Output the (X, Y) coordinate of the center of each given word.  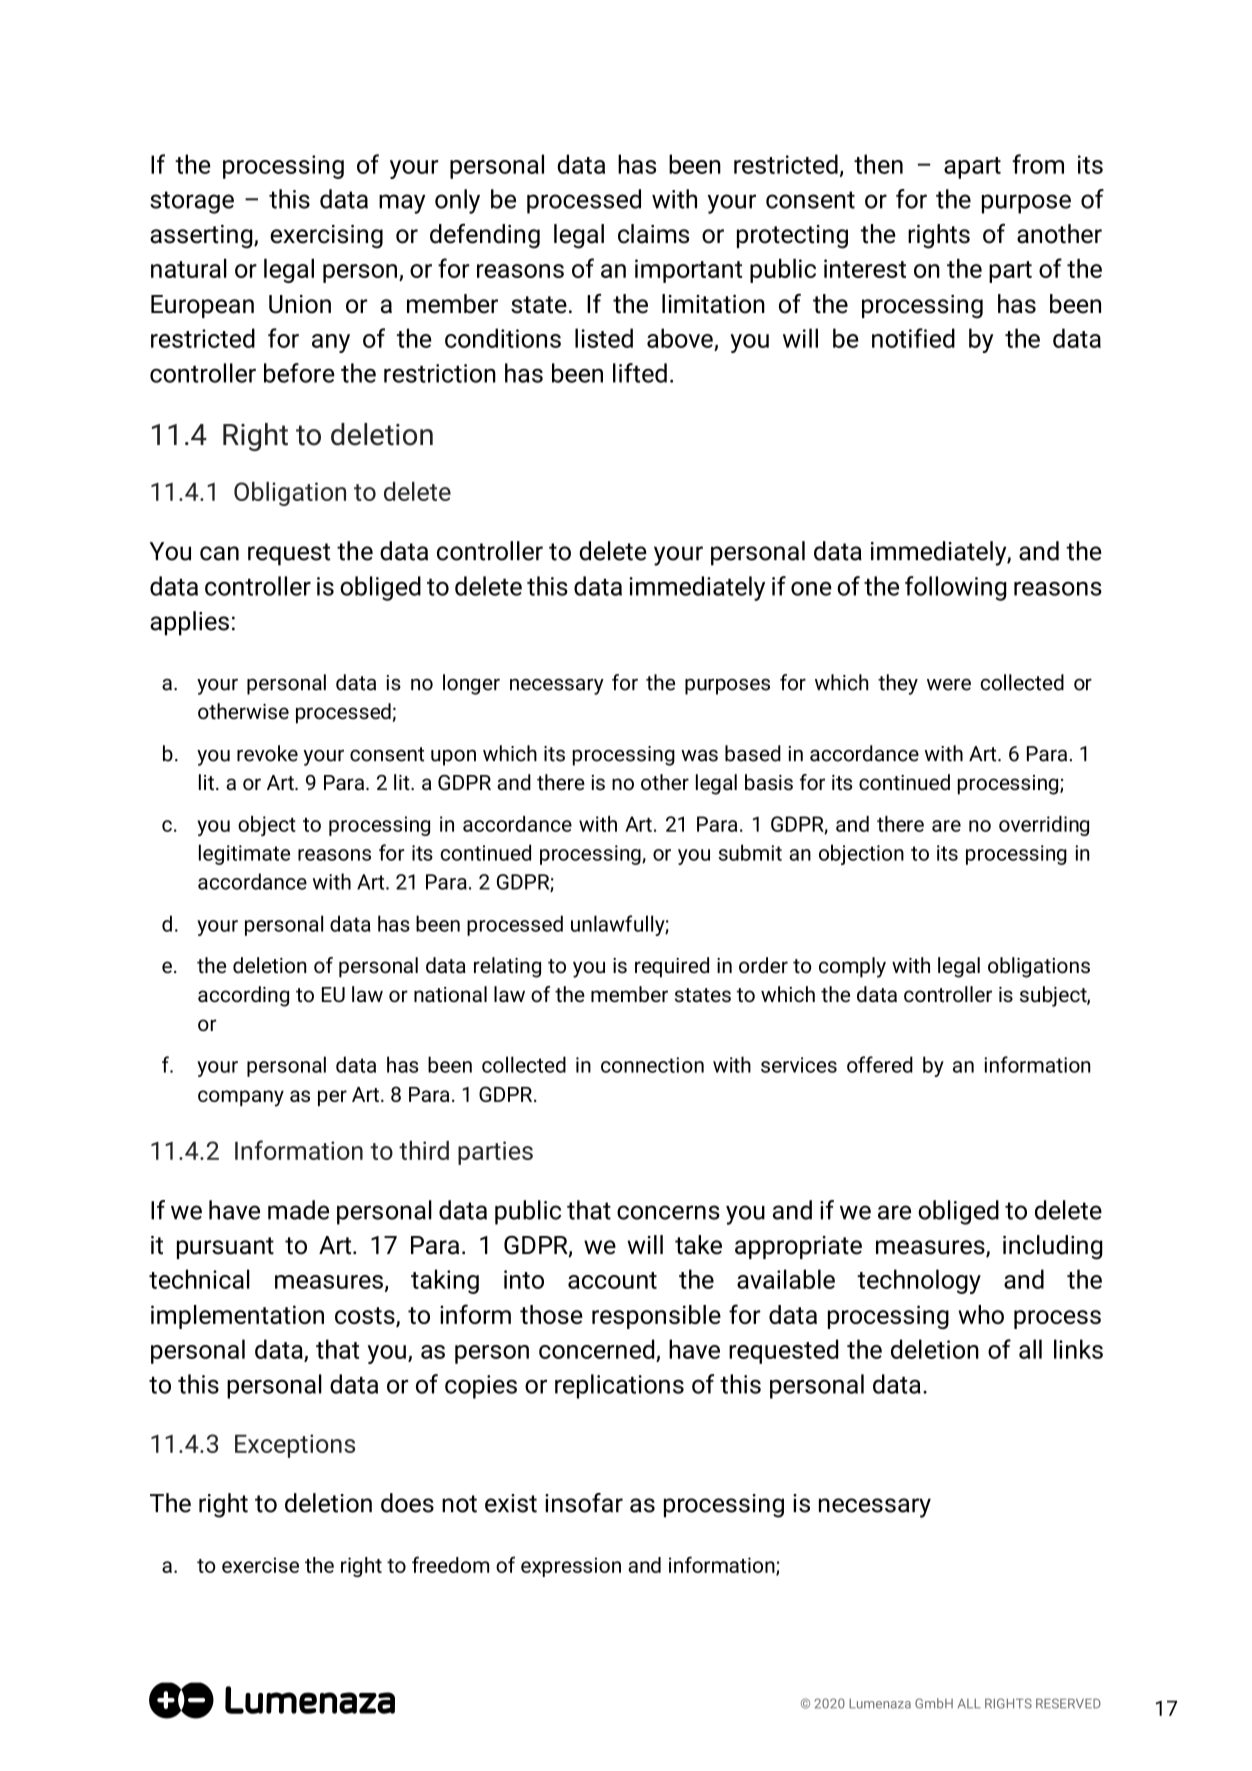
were (949, 685)
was (699, 756)
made (298, 1210)
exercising (326, 237)
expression (571, 1567)
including (1053, 1247)
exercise (260, 1565)
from (1038, 164)
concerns (668, 1212)
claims (653, 234)
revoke (267, 753)
